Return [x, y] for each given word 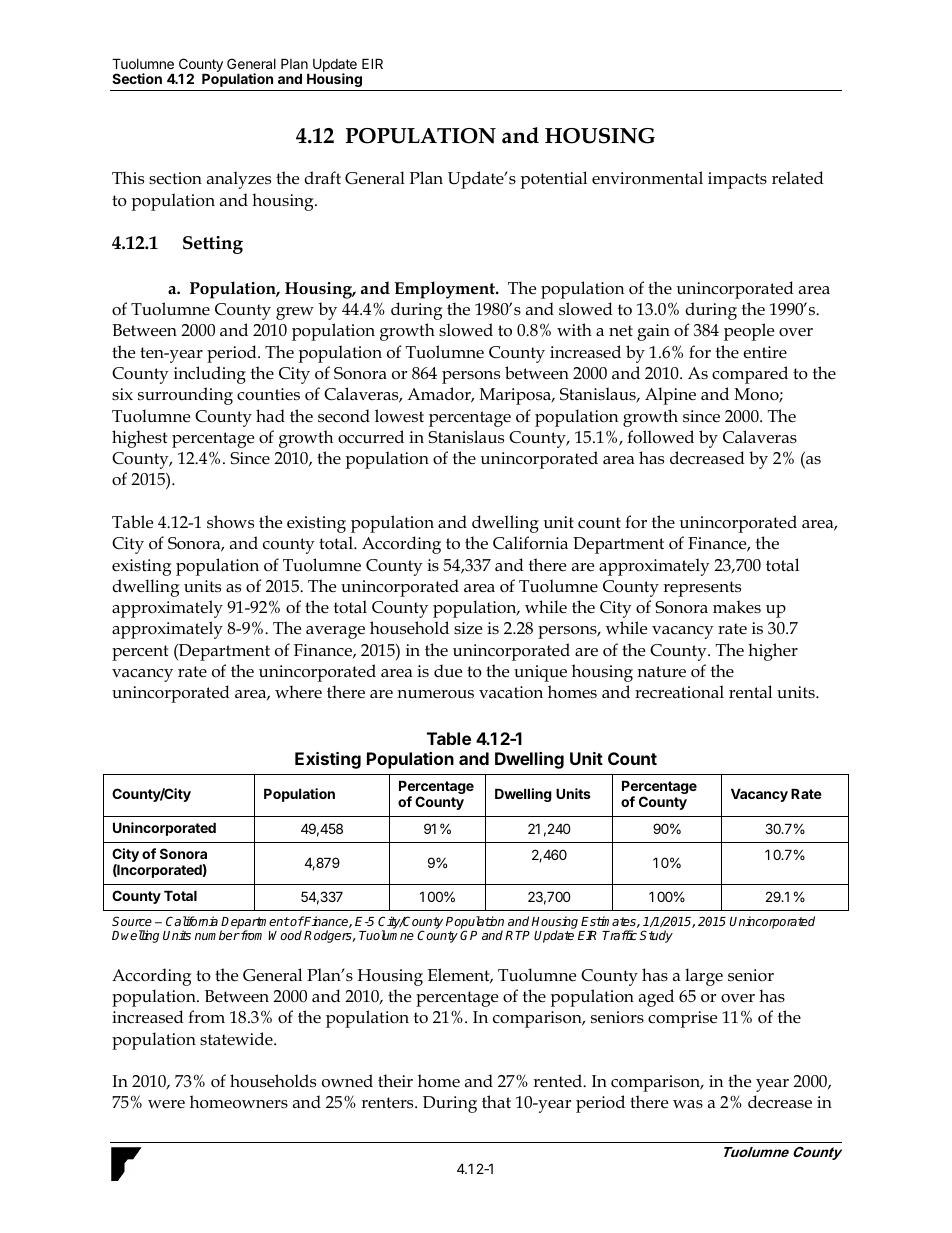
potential [554, 180]
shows [230, 522]
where [298, 691]
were [166, 1104]
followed [660, 437]
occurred [371, 437]
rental [750, 692]
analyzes [239, 180]
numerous [435, 694]
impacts [737, 180]
